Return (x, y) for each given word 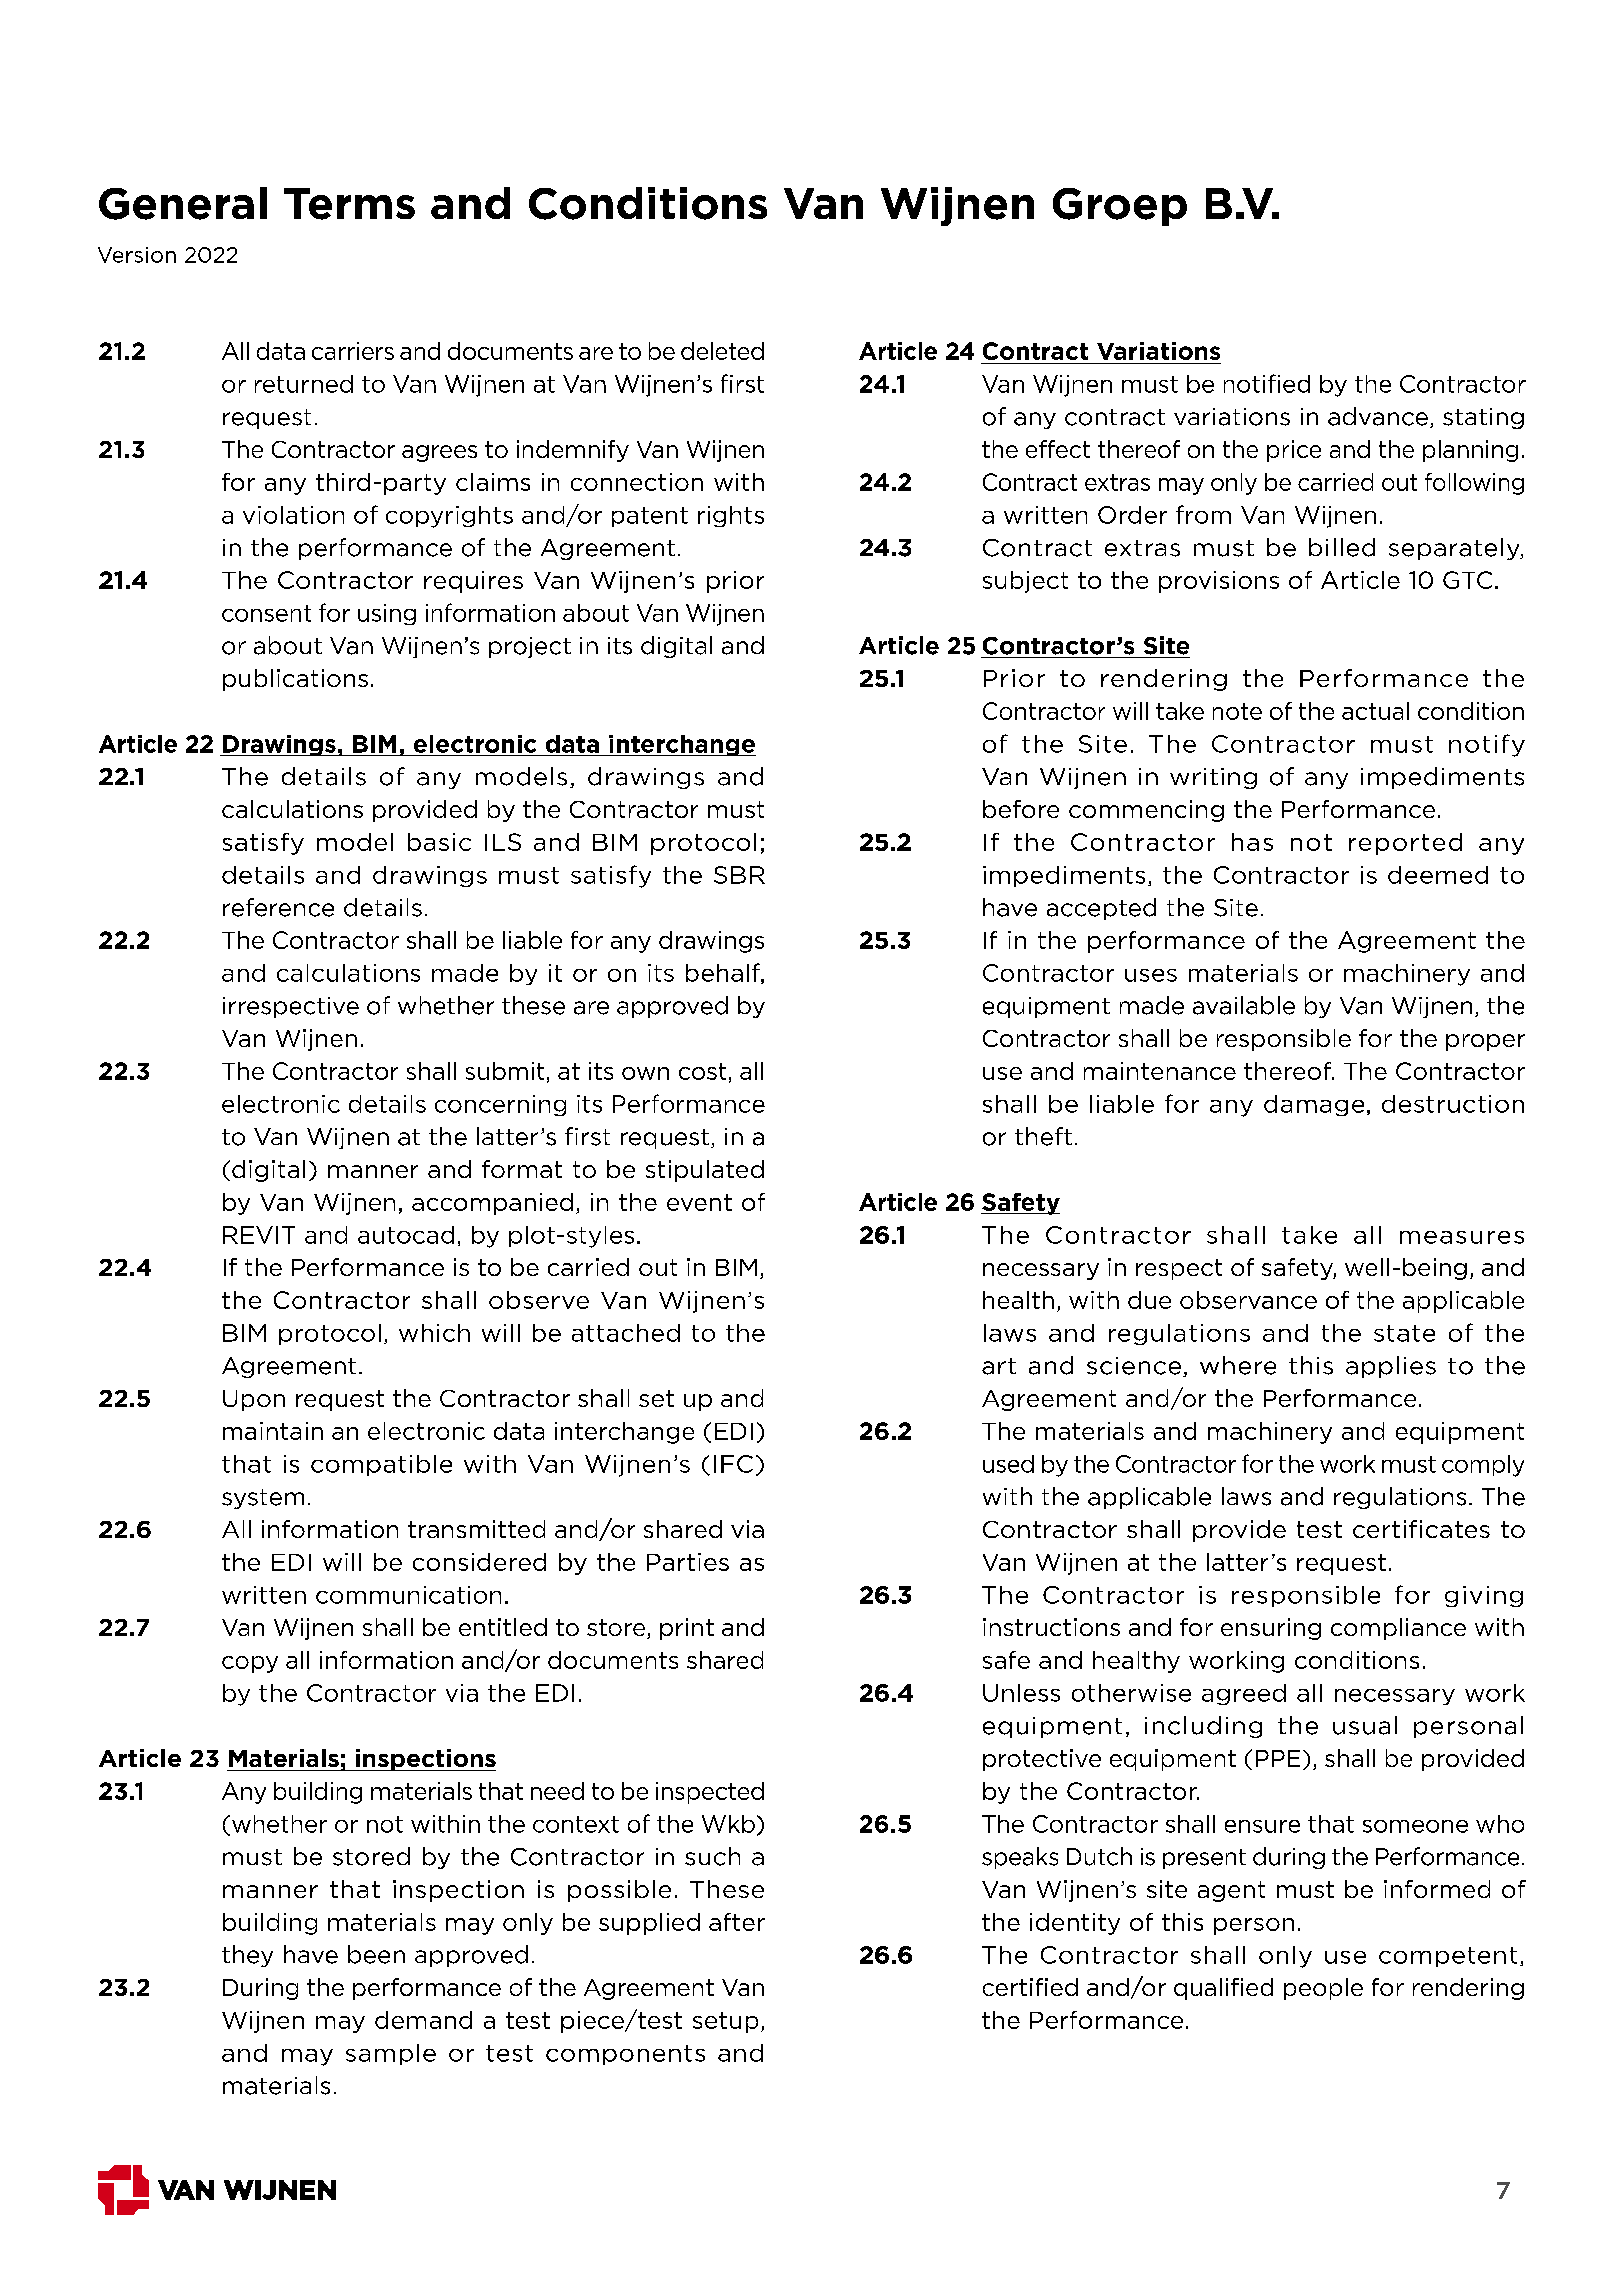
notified (1267, 383)
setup (725, 2022)
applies (1391, 1367)
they (247, 1956)
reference (278, 907)
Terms (349, 204)
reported (1405, 844)
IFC (733, 1464)
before (1021, 809)
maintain (273, 1431)
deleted (722, 351)
